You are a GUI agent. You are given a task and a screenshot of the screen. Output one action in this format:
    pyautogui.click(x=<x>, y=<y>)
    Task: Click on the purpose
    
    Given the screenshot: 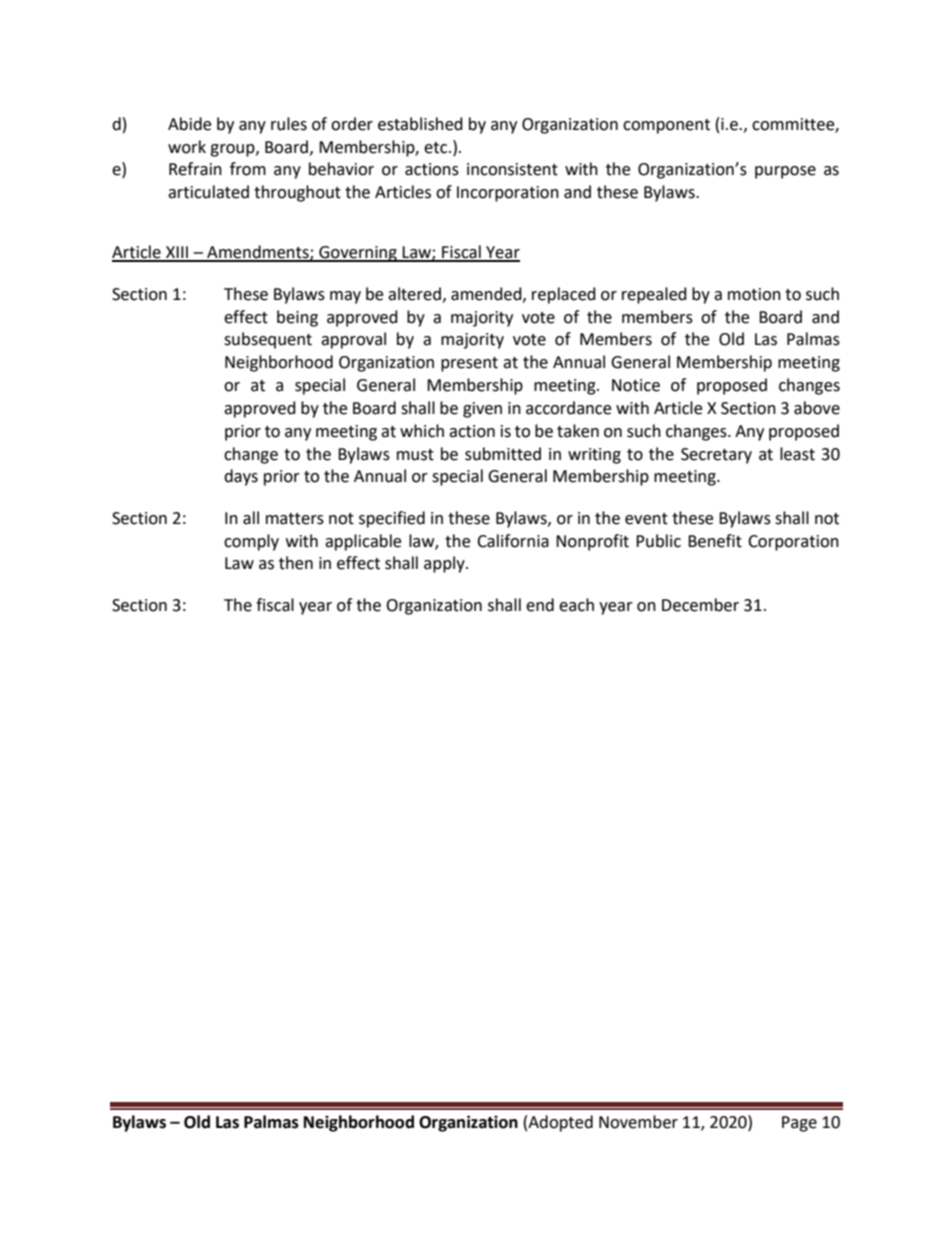 What is the action you would take?
    pyautogui.click(x=785, y=172)
